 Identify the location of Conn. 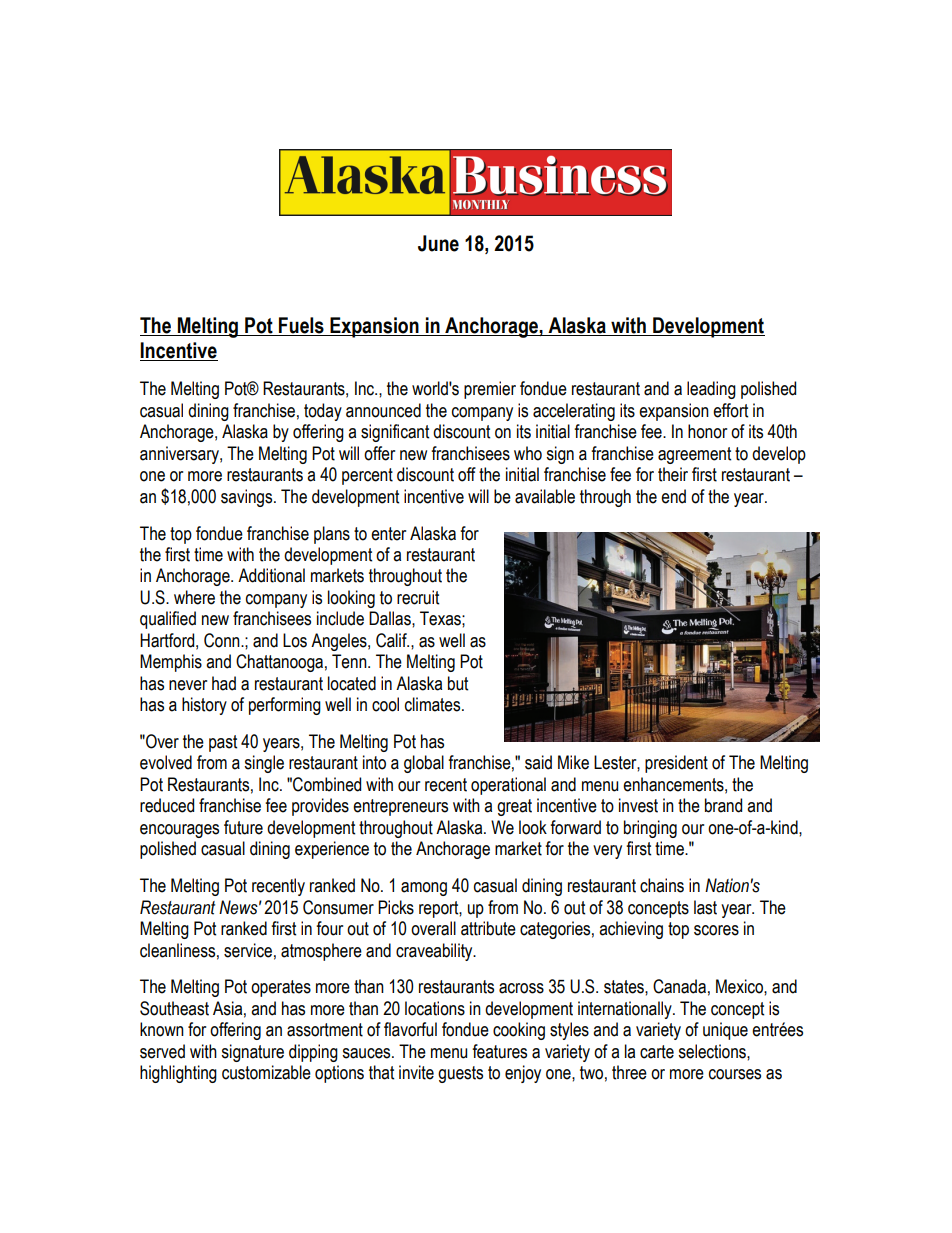
(223, 640).
